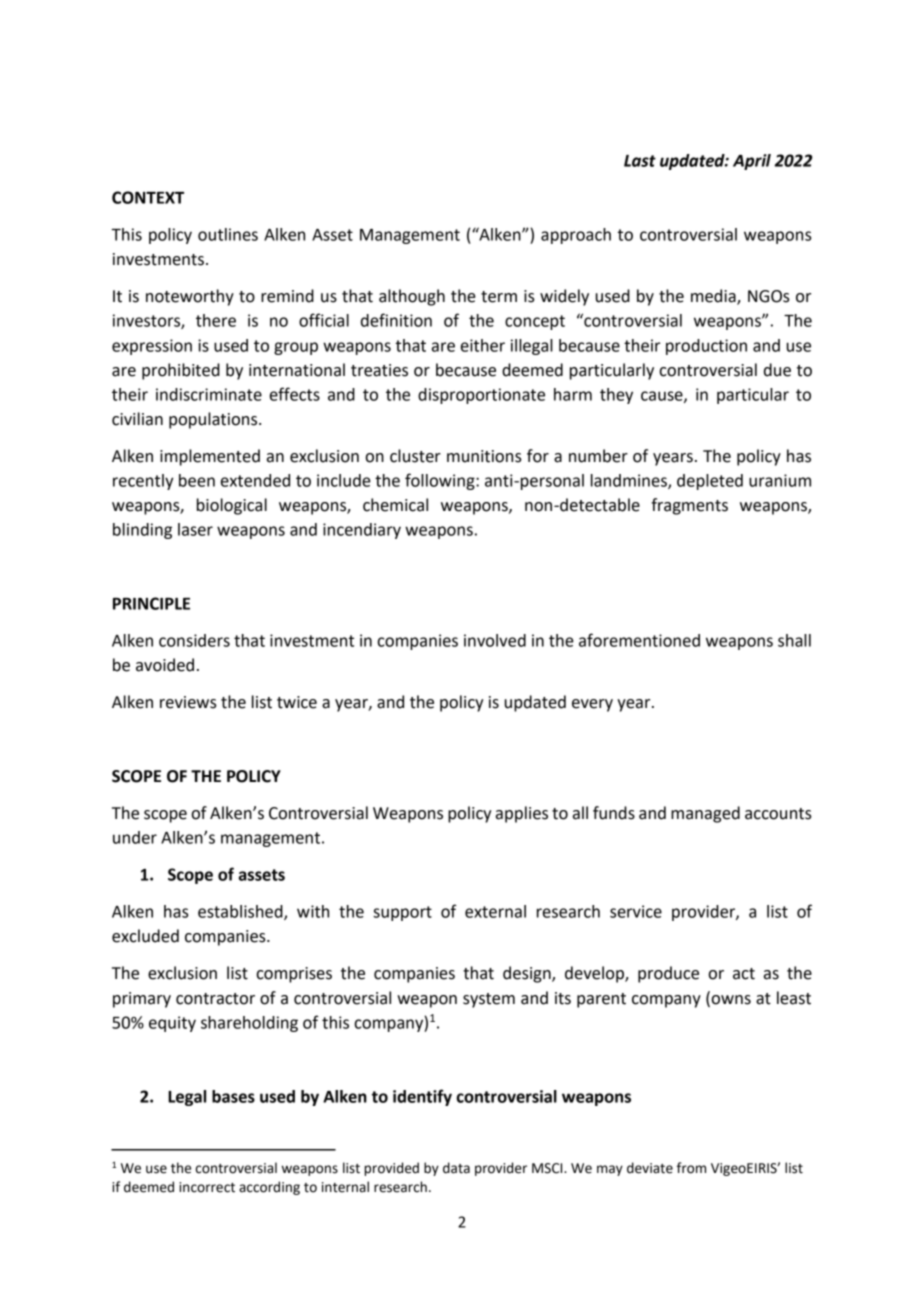 The width and height of the screenshot is (924, 1308). What do you see at coordinates (207, 1187) in the screenshot?
I see `incorrect` at bounding box center [207, 1187].
